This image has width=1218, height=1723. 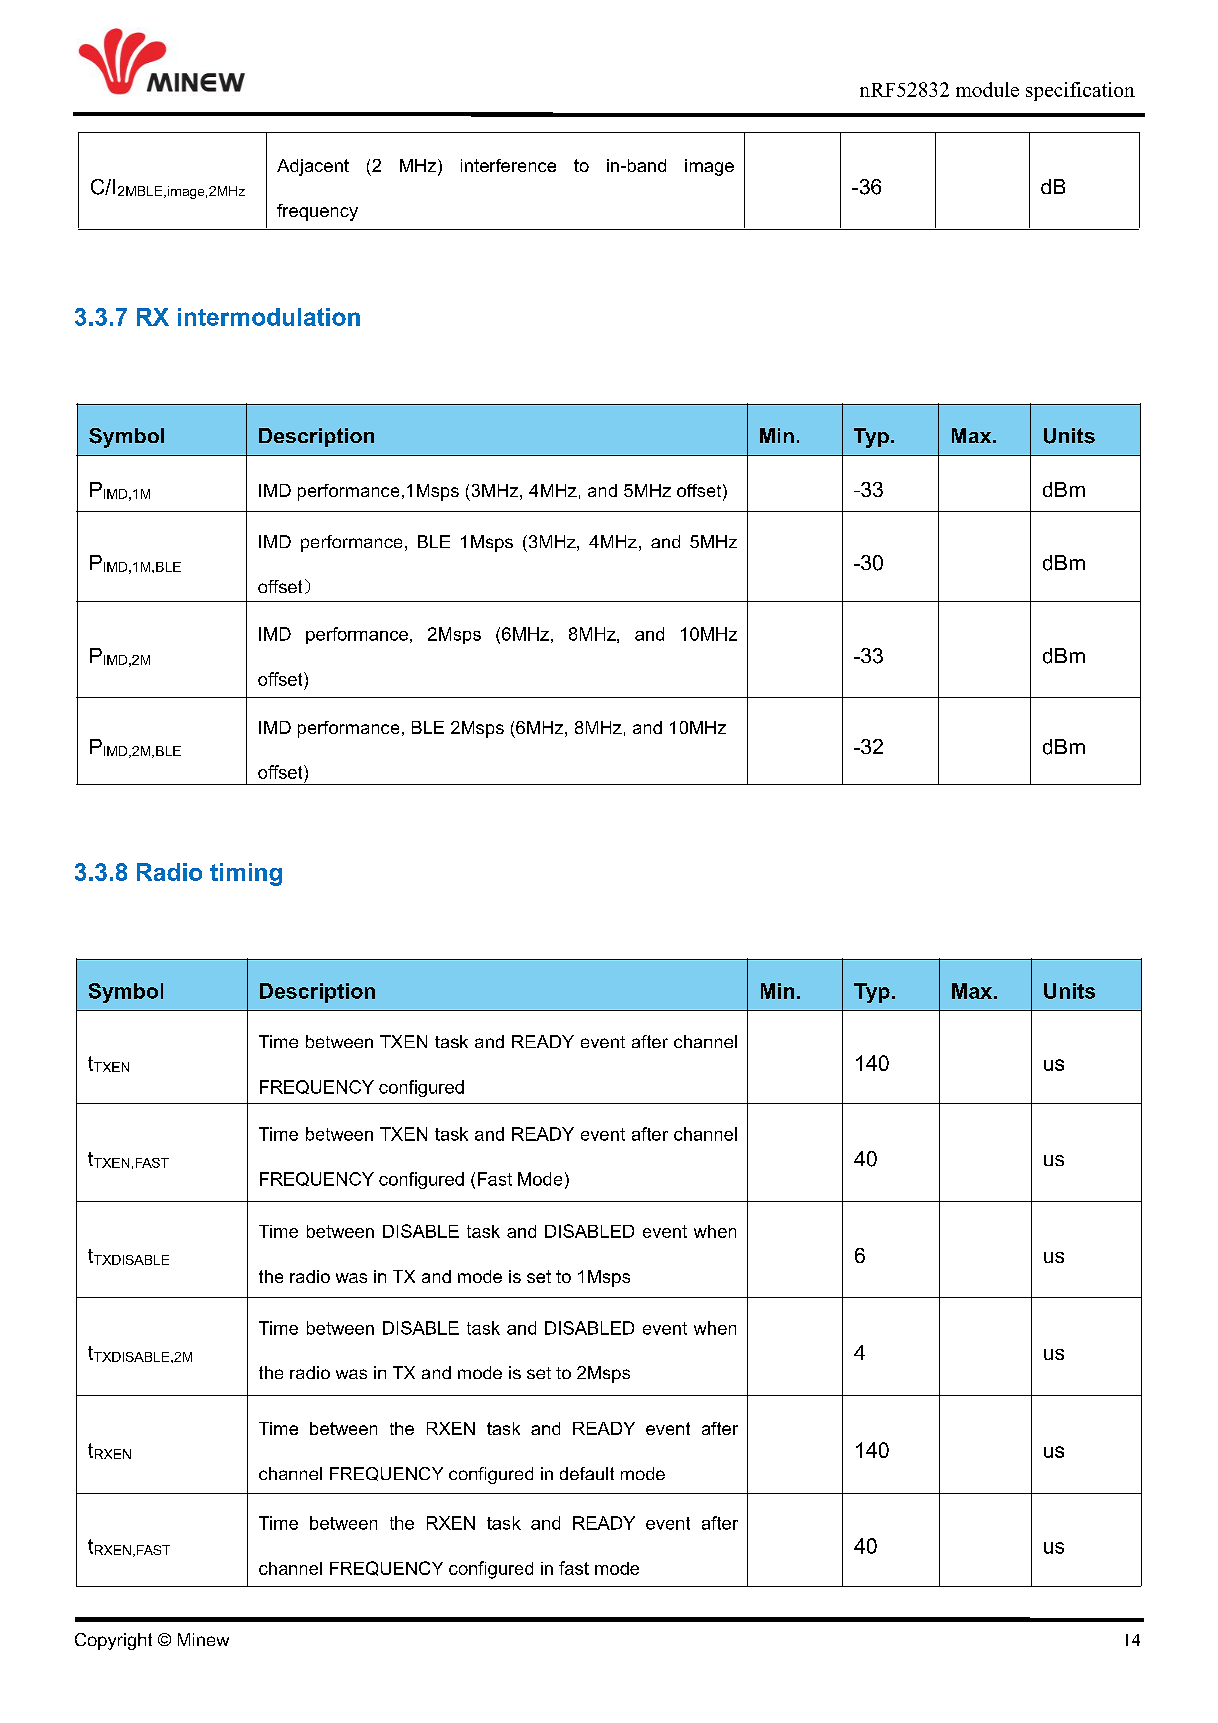 What do you see at coordinates (1080, 91) in the image?
I see `specification` at bounding box center [1080, 91].
